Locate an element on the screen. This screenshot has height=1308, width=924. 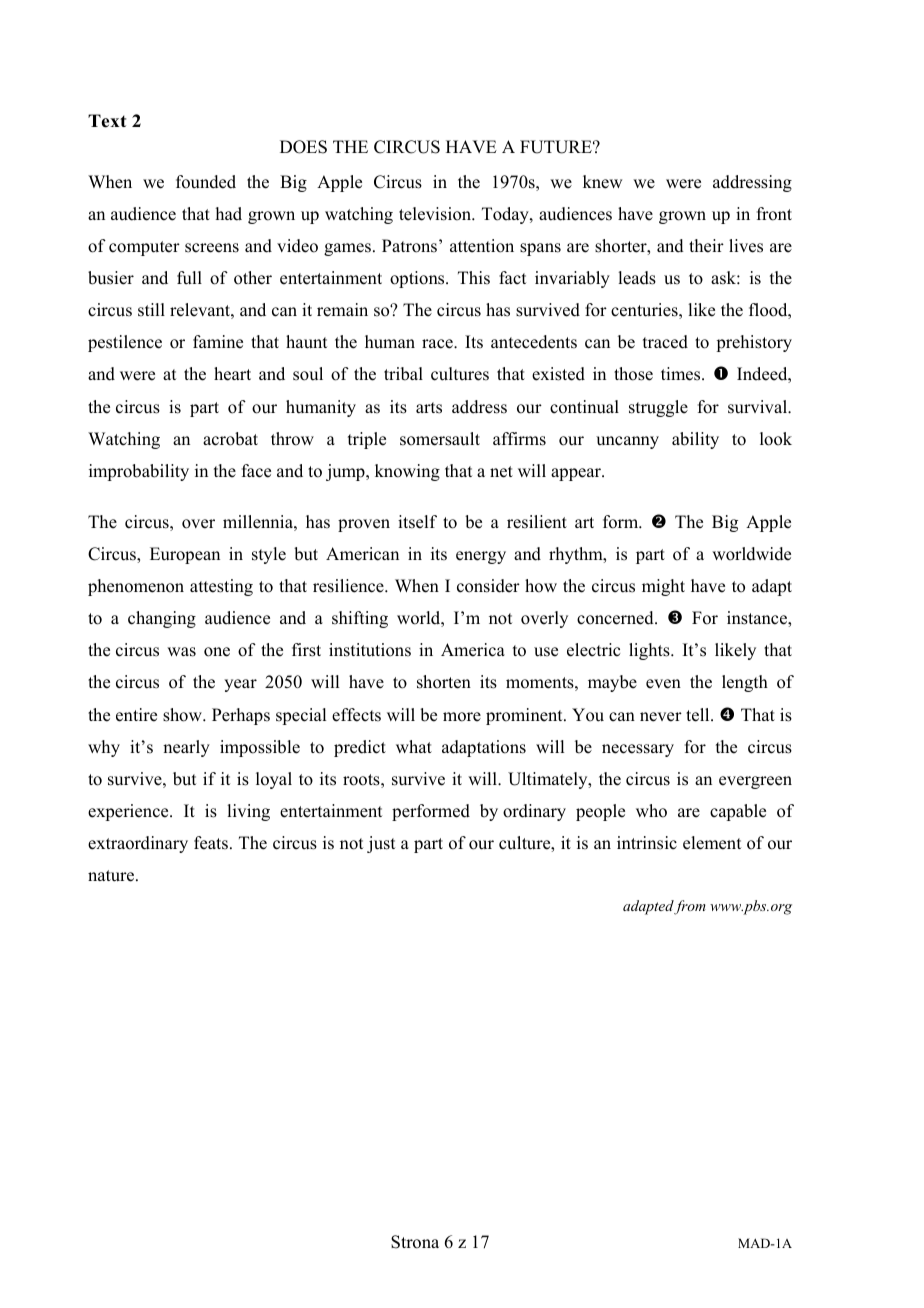
shorten is located at coordinates (444, 682).
